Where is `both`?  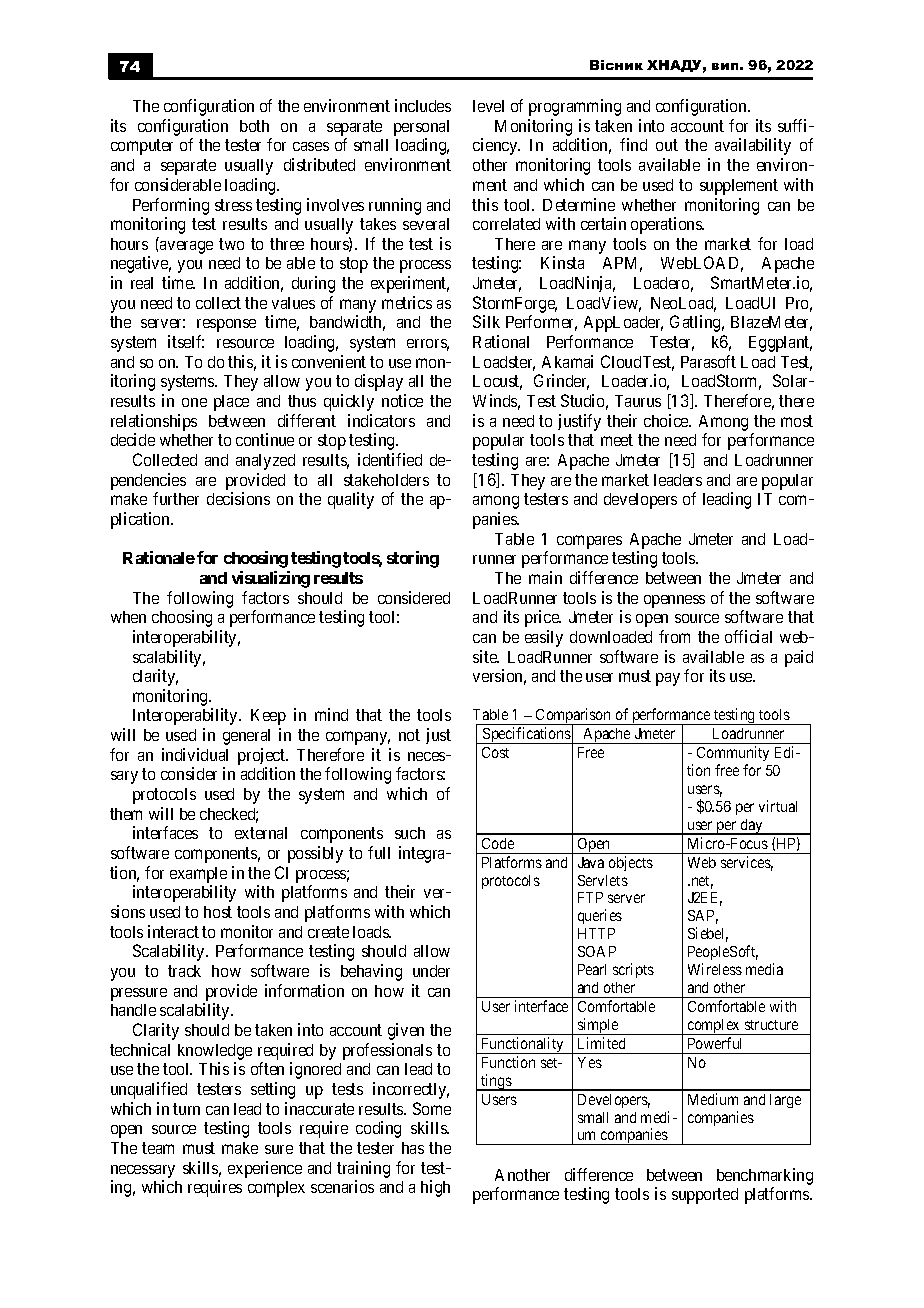
both is located at coordinates (254, 126).
